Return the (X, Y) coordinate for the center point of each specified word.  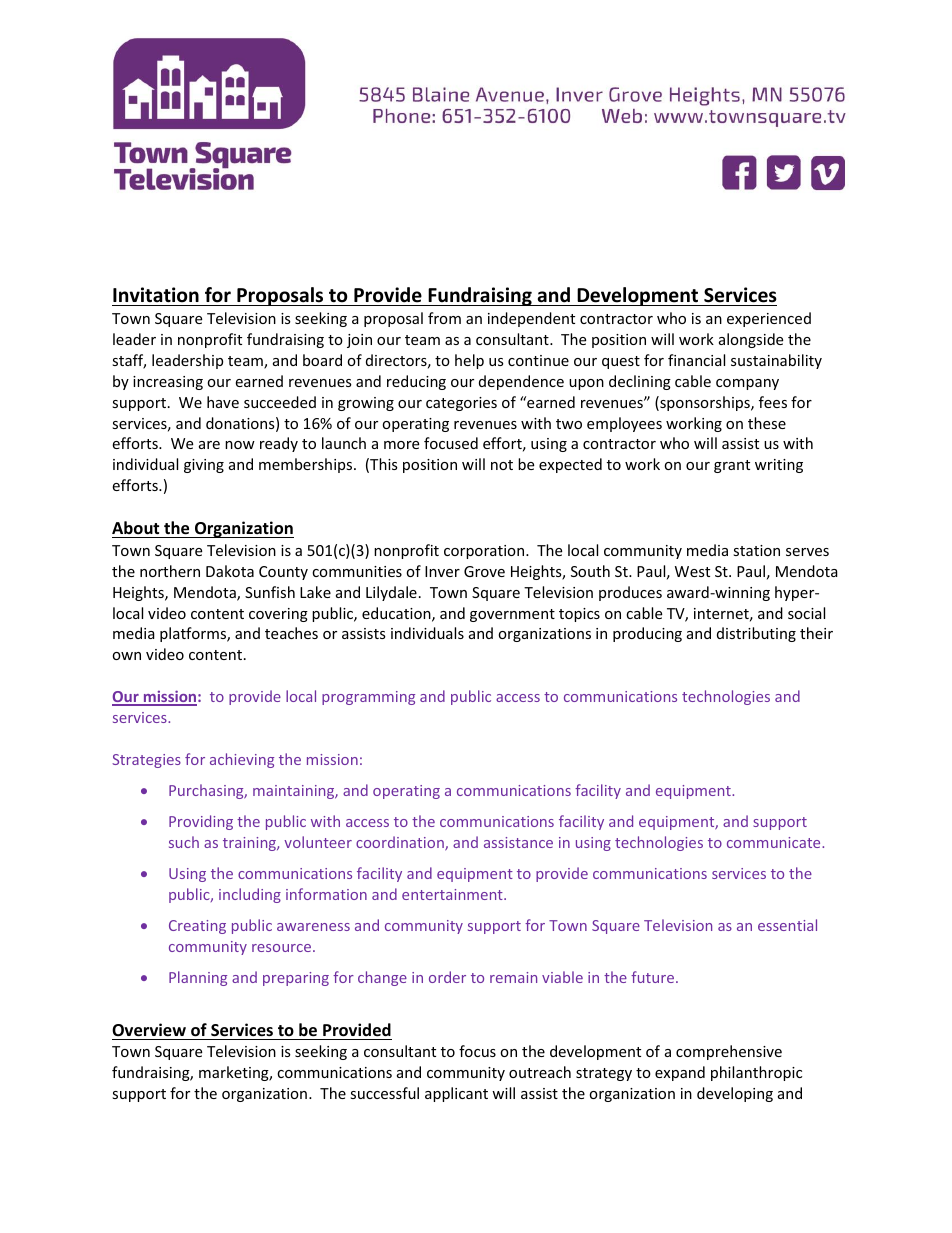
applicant (456, 1094)
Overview (149, 1030)
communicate (775, 842)
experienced (769, 319)
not (502, 465)
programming (368, 698)
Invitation (156, 295)
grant (732, 466)
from (444, 318)
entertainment (453, 894)
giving (204, 466)
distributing (756, 634)
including (250, 895)
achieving (242, 760)
